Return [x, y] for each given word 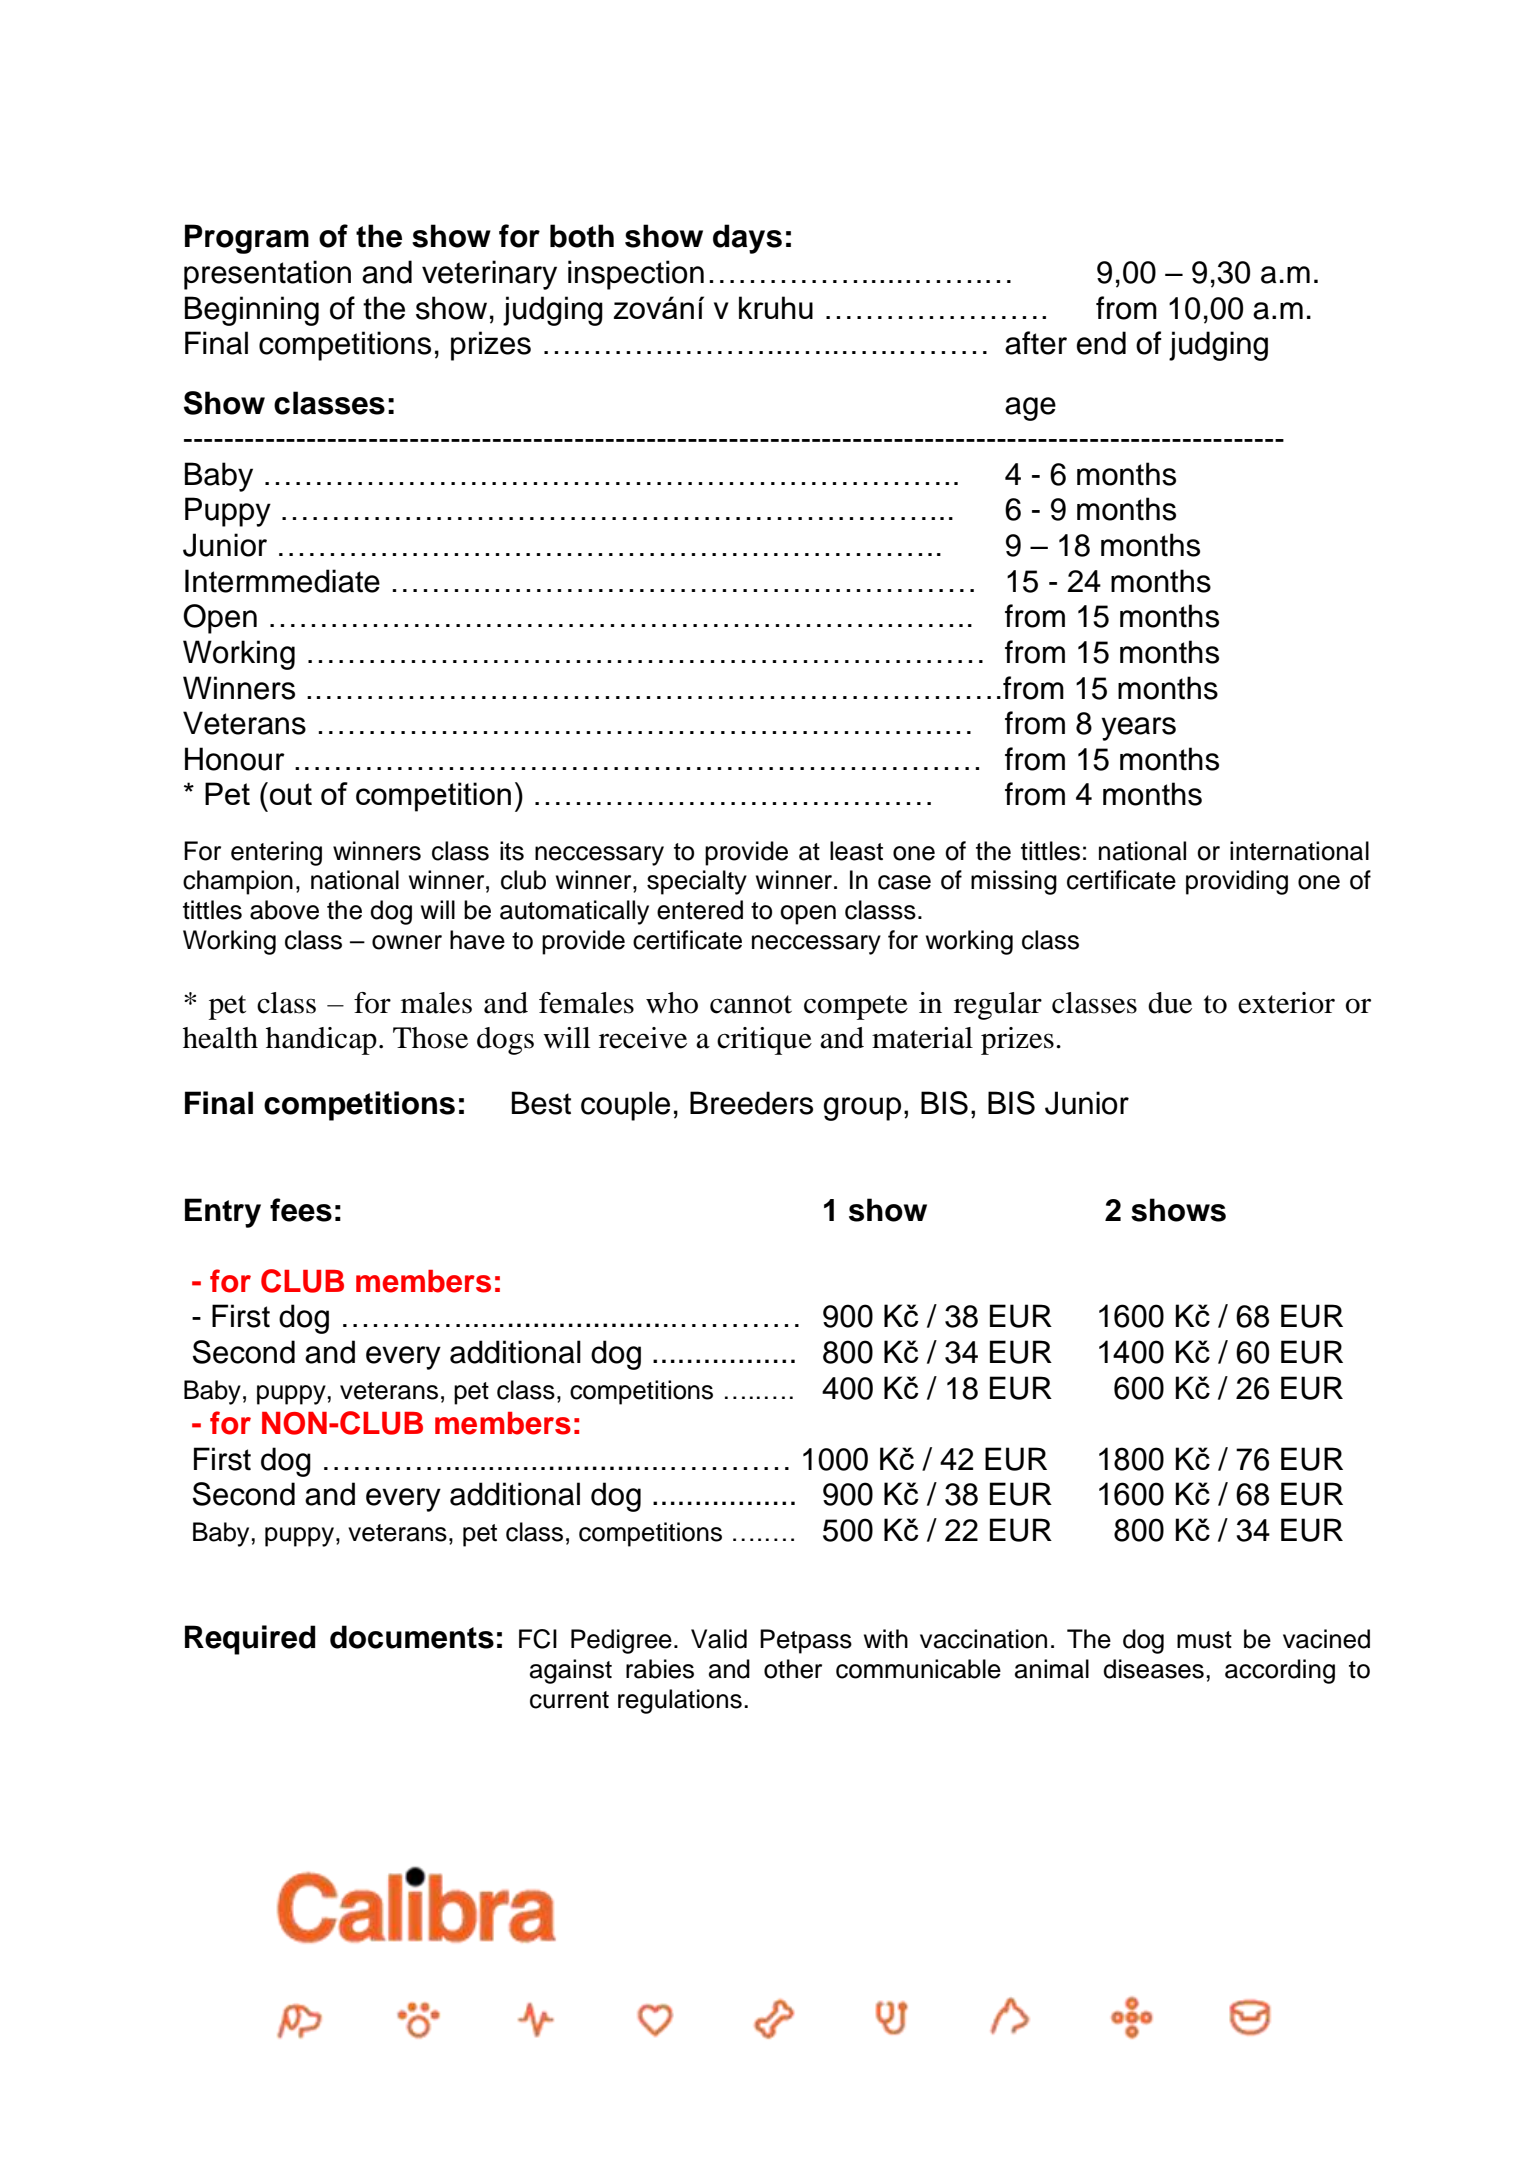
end [1101, 343]
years [1138, 729]
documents [412, 1637]
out [291, 794]
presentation [267, 275]
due [1170, 1003]
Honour [235, 759]
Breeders [751, 1103]
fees [301, 1210]
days [747, 239]
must [1204, 1640]
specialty [697, 882]
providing [1237, 882]
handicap [321, 1041]
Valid [719, 1639]
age [1030, 409]
